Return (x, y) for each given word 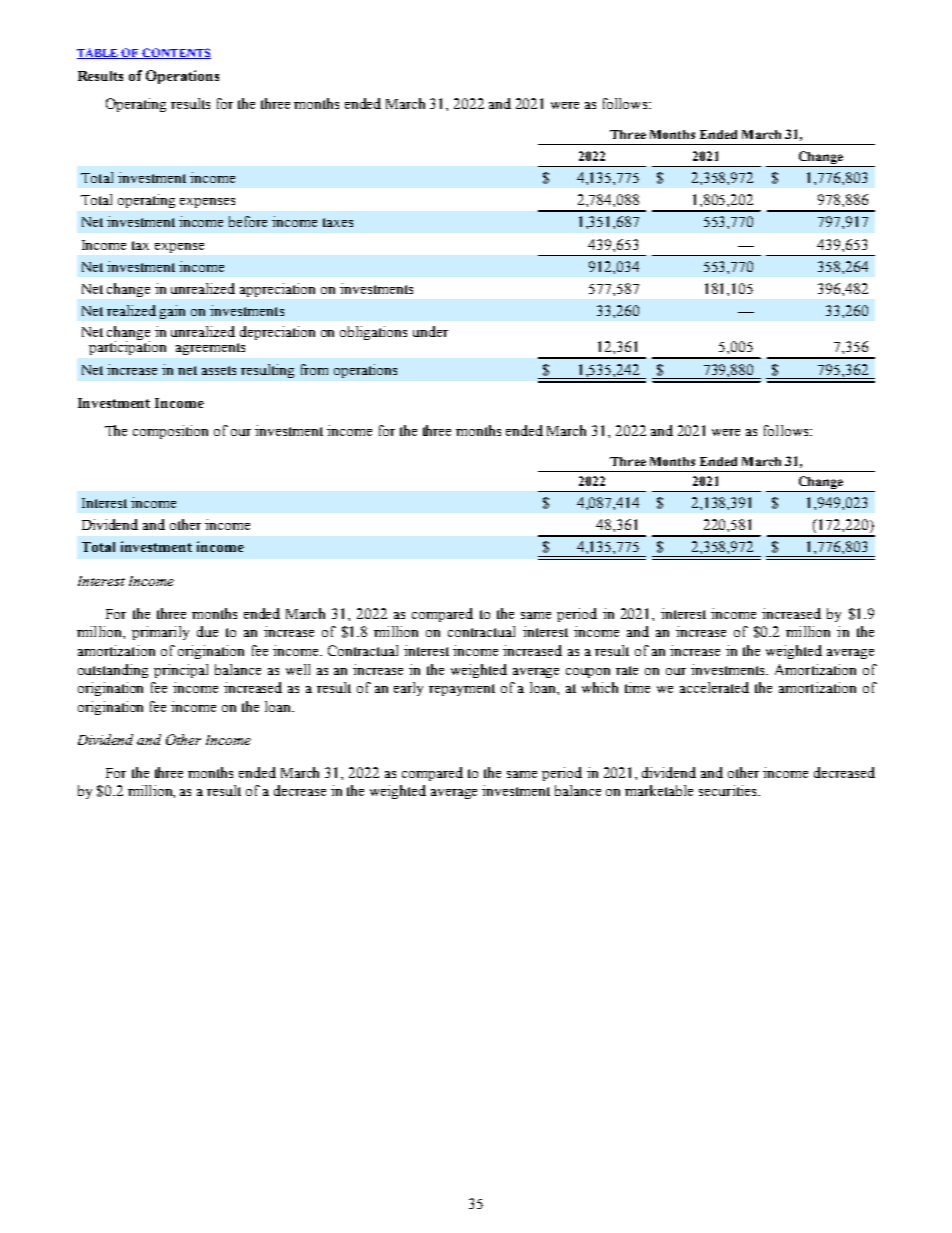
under (430, 331)
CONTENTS (176, 53)
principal (181, 671)
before (248, 221)
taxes (338, 222)
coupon (588, 673)
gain (172, 312)
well (298, 669)
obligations (373, 333)
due (207, 631)
